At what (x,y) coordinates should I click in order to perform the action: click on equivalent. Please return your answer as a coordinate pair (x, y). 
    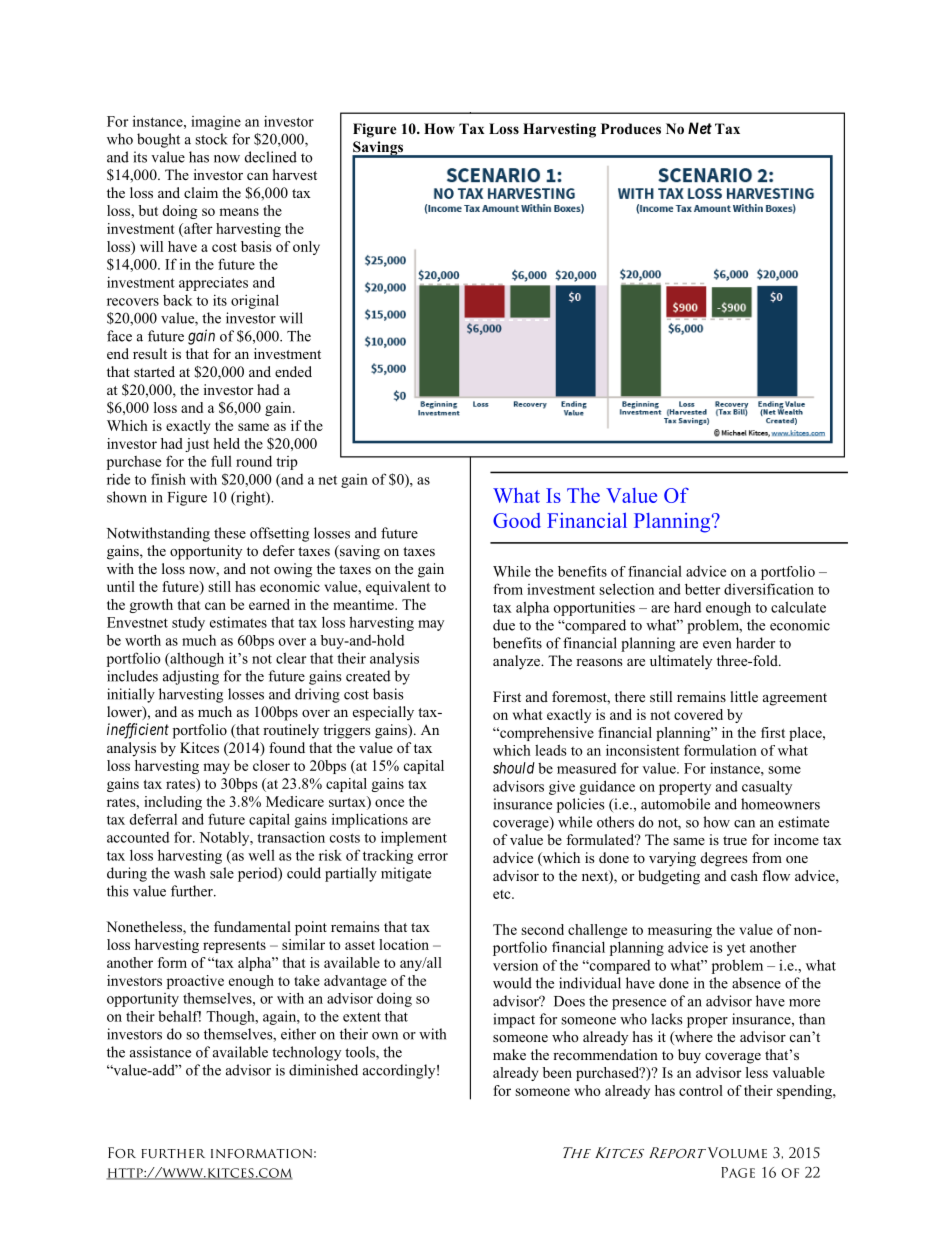
    Looking at the image, I should click on (398, 588).
